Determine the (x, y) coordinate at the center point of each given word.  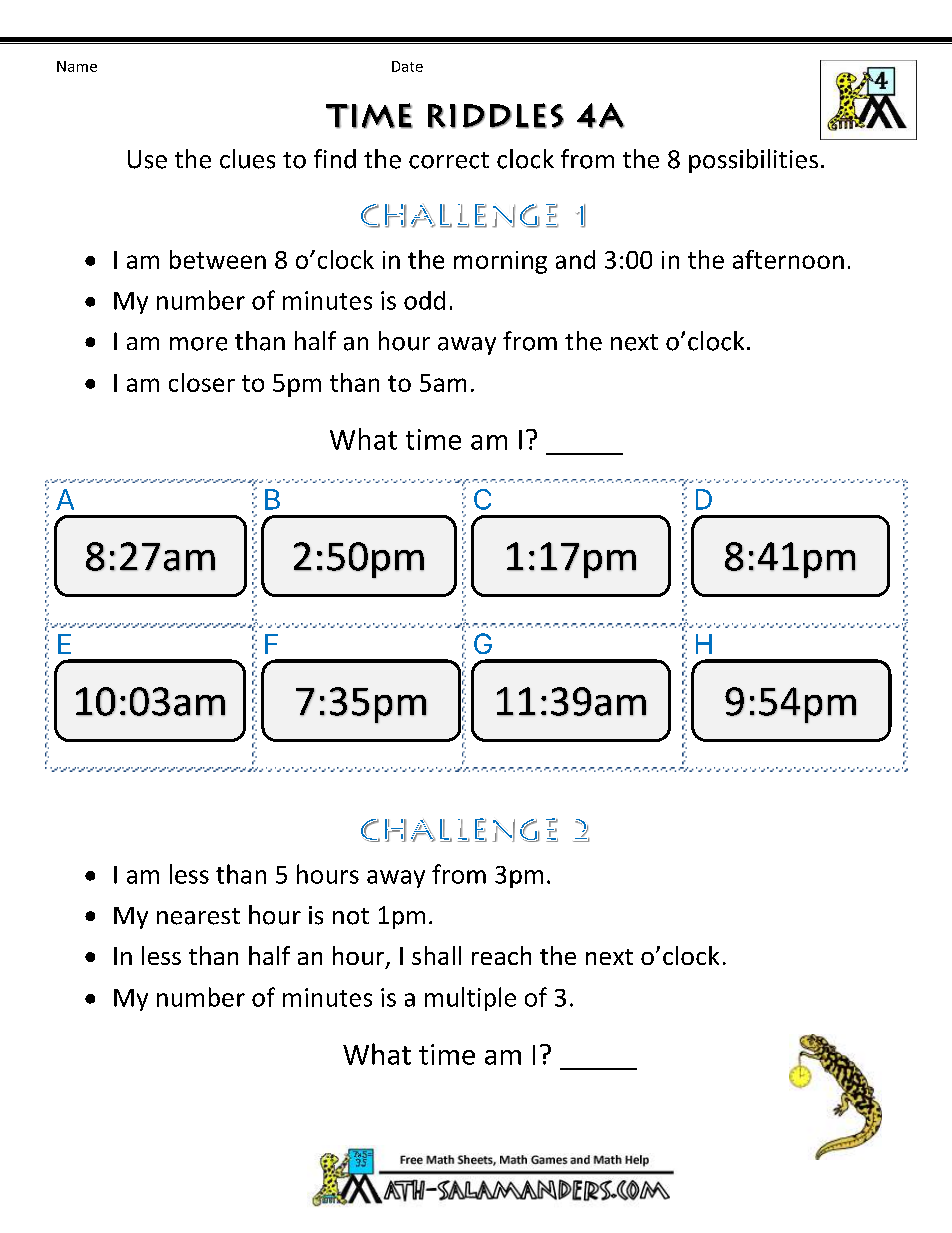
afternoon (788, 259)
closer (202, 382)
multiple (470, 999)
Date (407, 66)
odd (424, 300)
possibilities (753, 161)
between (218, 259)
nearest (198, 916)
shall (436, 955)
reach (501, 955)
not (351, 916)
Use (147, 159)
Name (77, 66)
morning (500, 262)
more (198, 344)
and (575, 259)
